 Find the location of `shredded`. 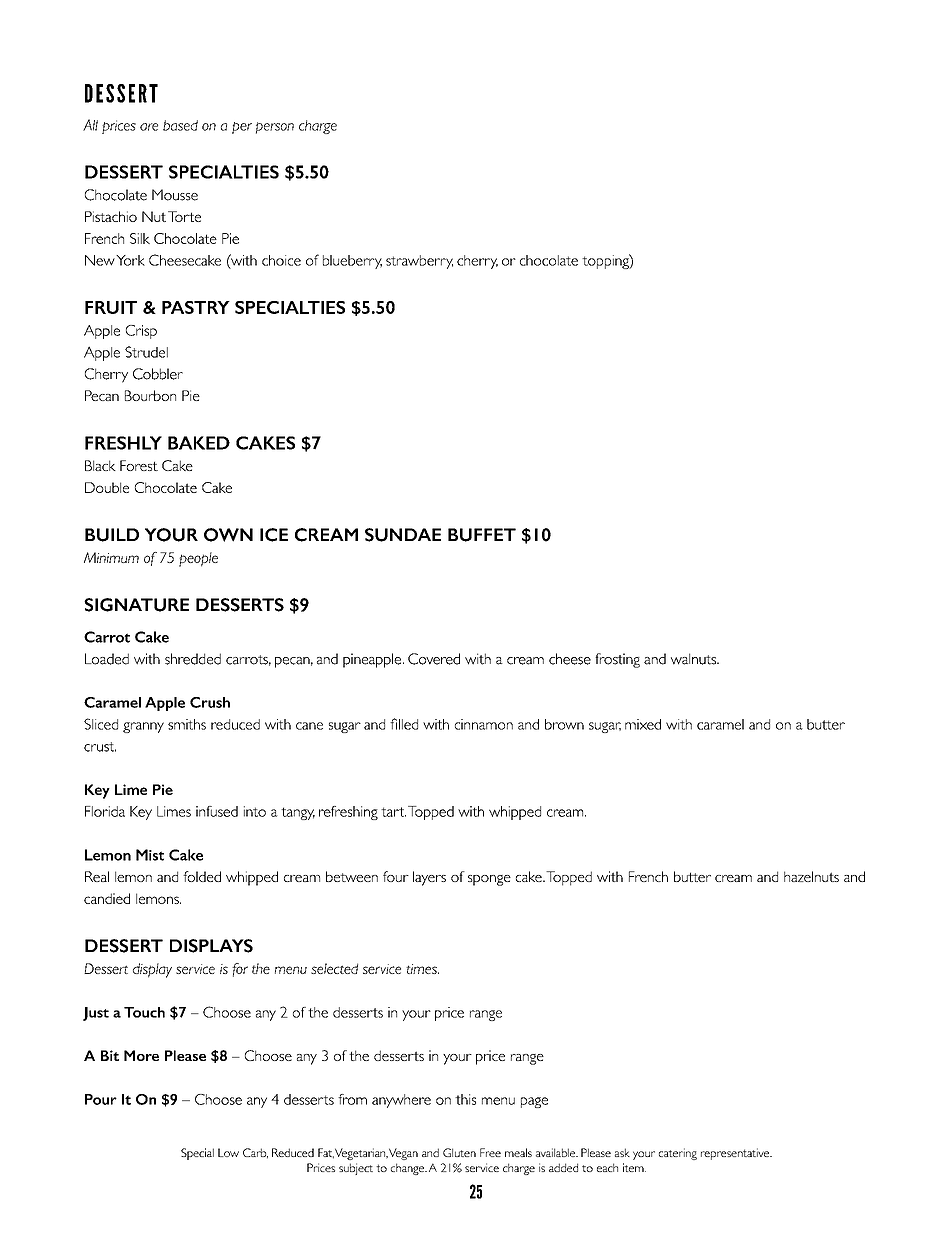

shredded is located at coordinates (193, 659).
